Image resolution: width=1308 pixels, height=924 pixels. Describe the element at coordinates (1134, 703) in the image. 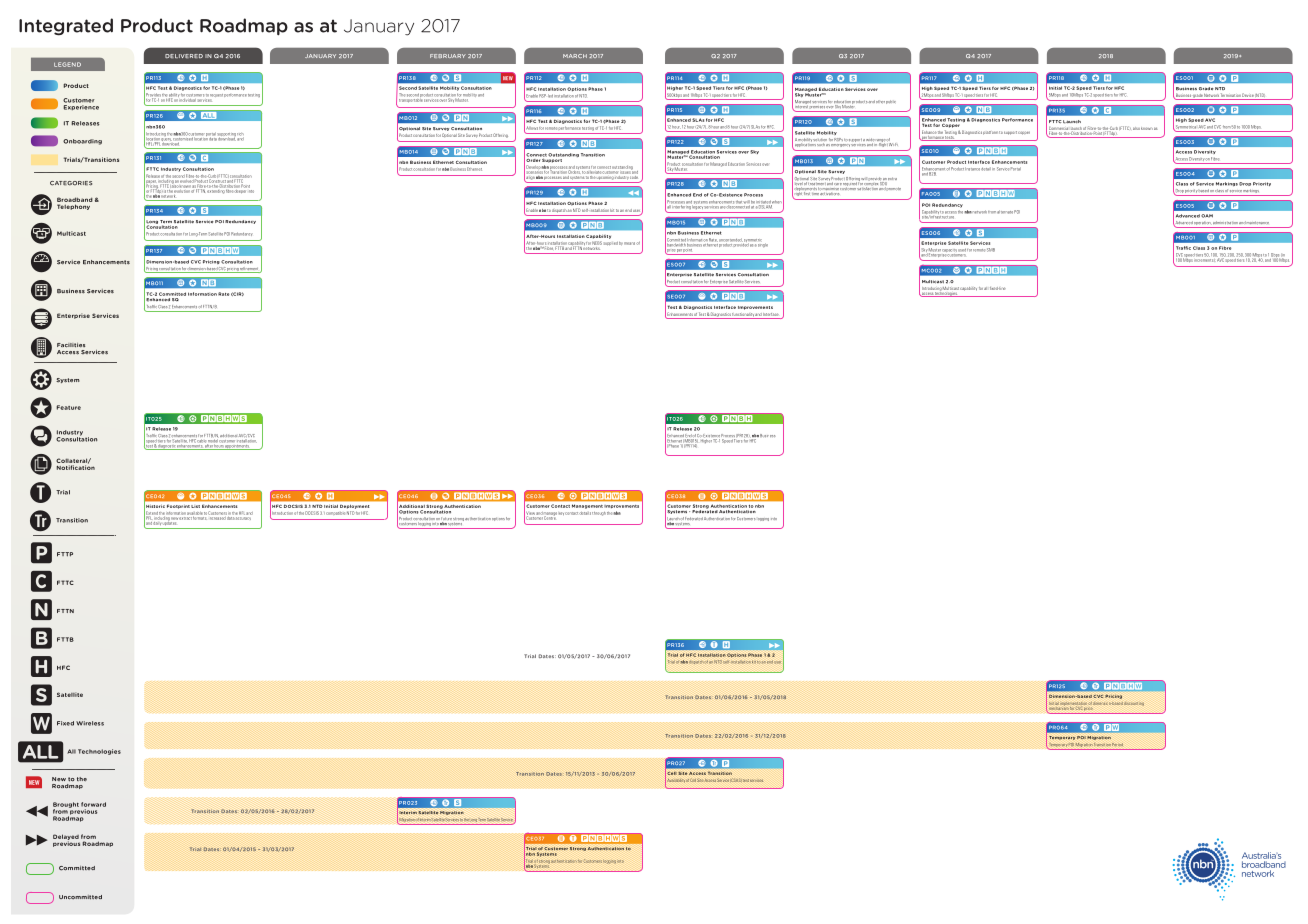

I see `discounting` at that location.
